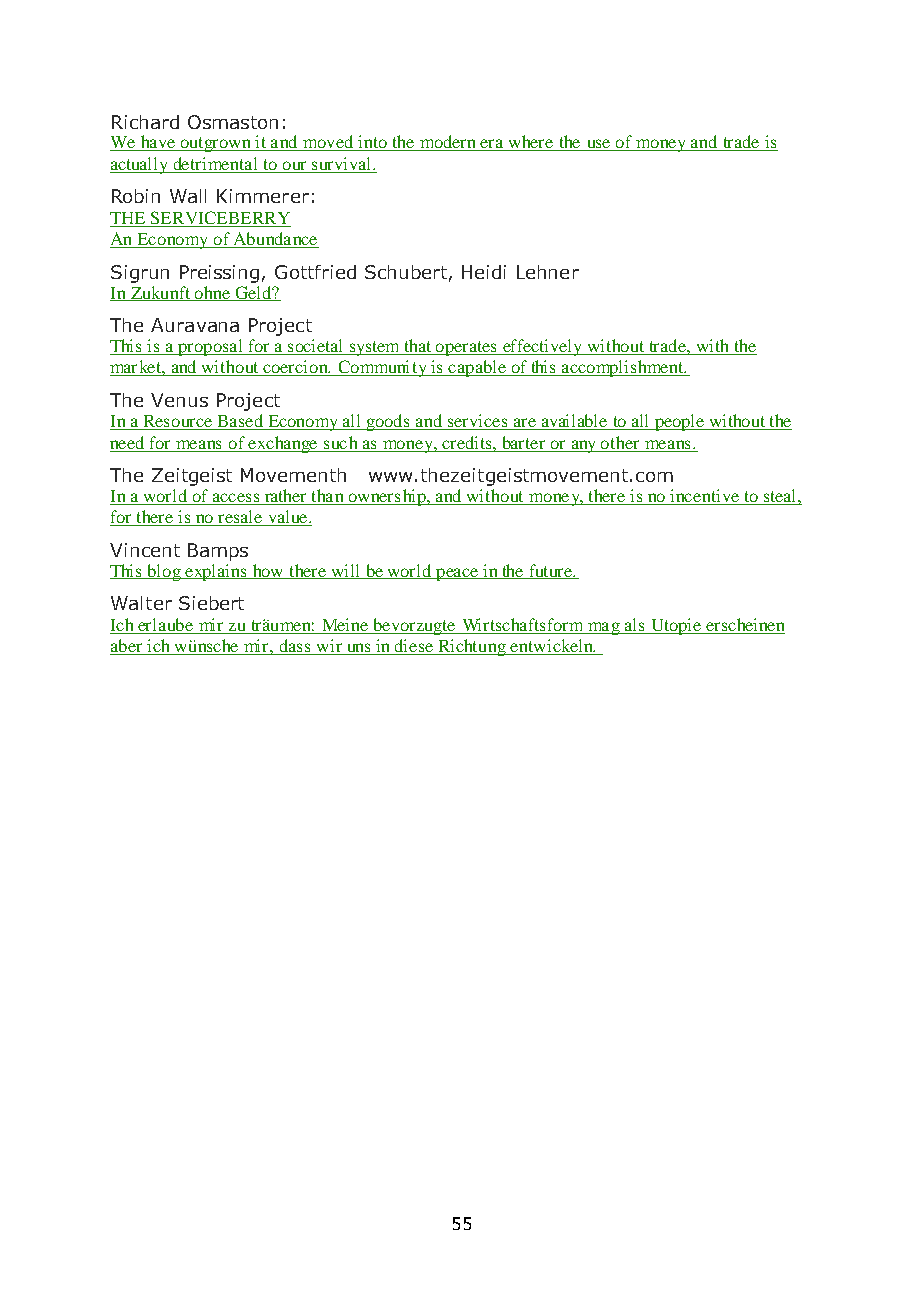 The width and height of the screenshot is (924, 1308). Describe the element at coordinates (387, 497) in the screenshot. I see `ownership` at that location.
